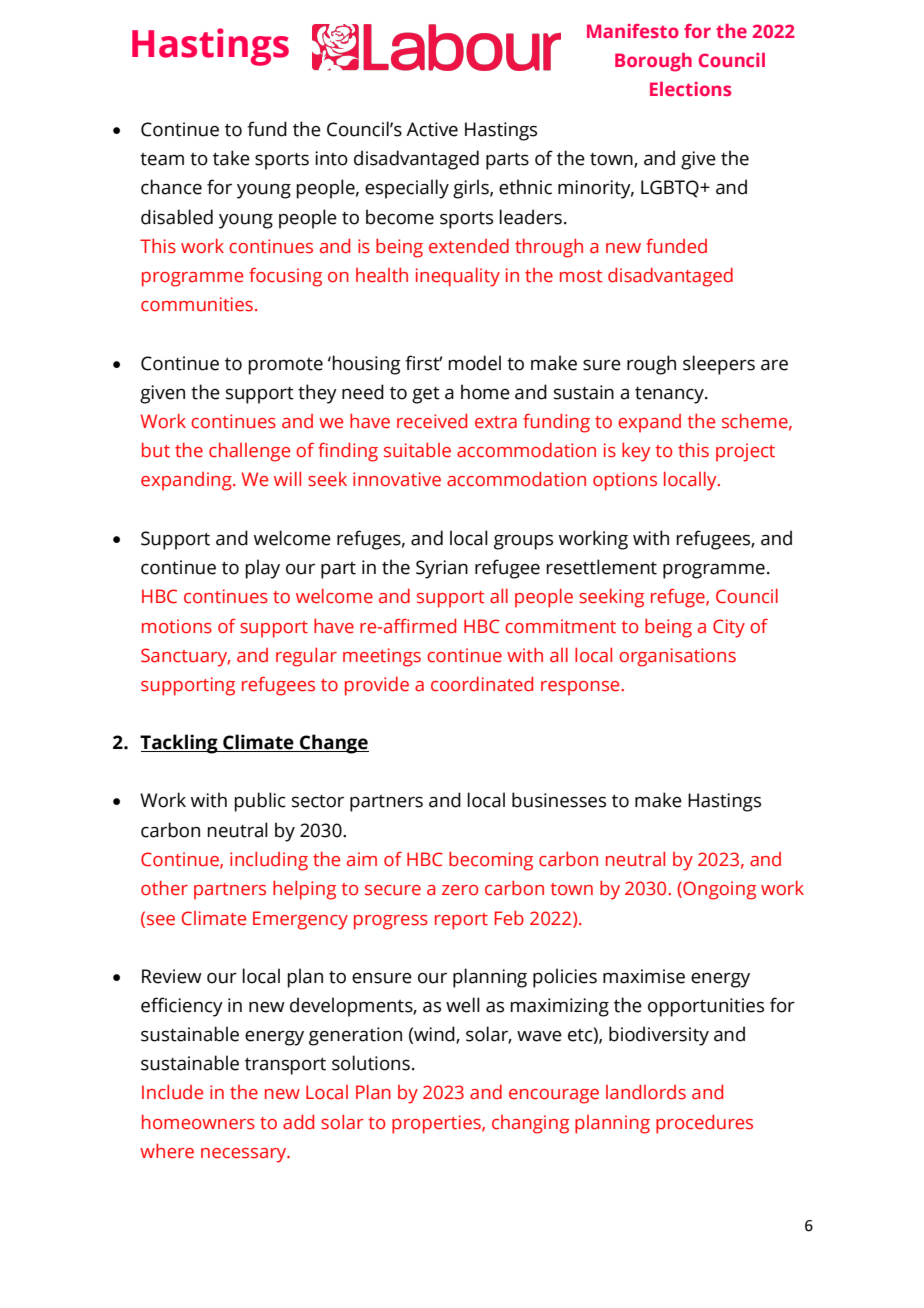 The width and height of the page is (924, 1308). I want to click on suitable, so click(417, 450).
